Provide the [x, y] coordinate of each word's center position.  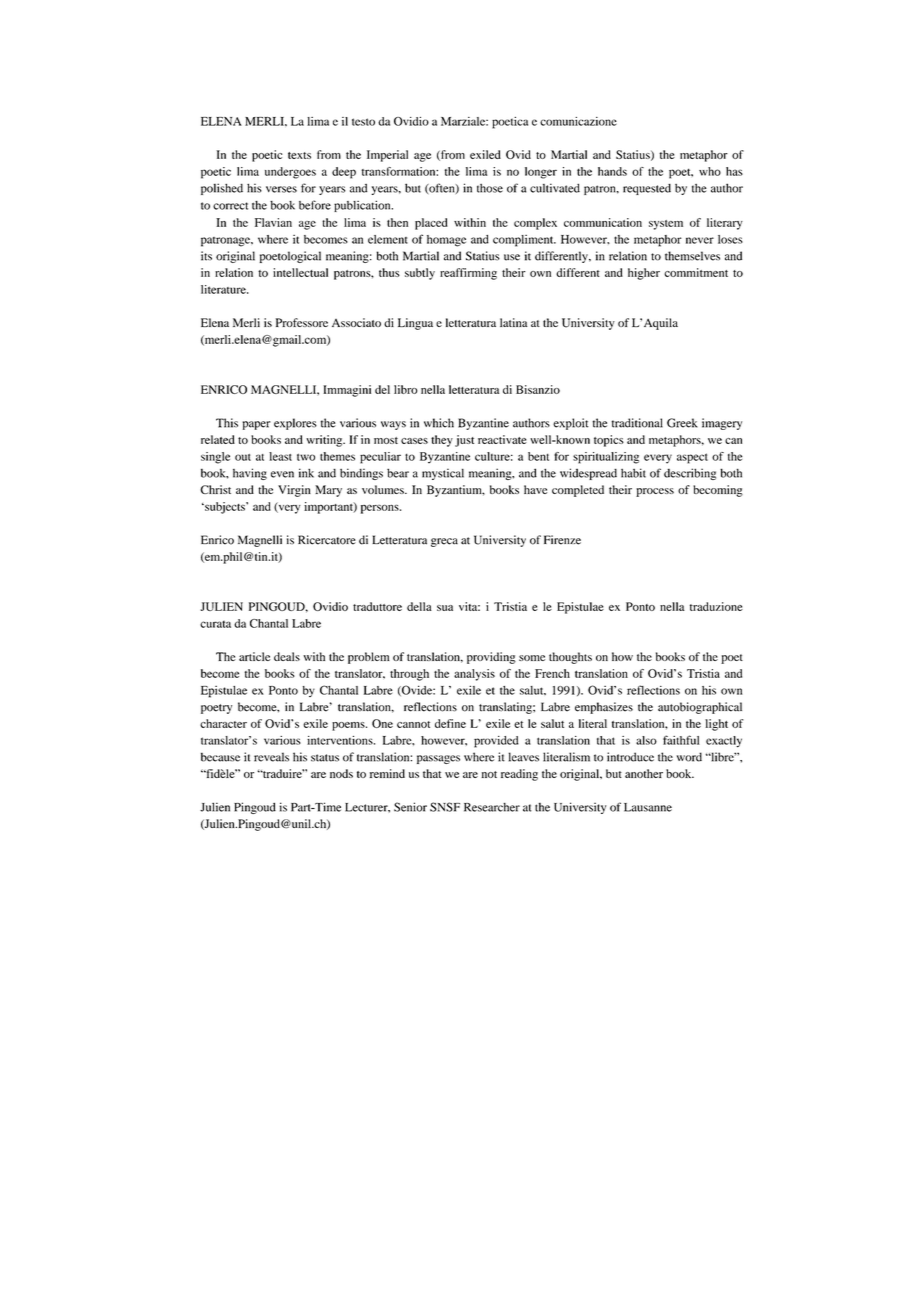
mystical [443, 474]
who [710, 171]
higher [644, 274]
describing [690, 474]
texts [299, 155]
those [490, 188]
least [280, 456]
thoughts [570, 658]
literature [224, 289]
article [254, 656]
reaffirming [468, 274]
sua [445, 608]
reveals [271, 757]
